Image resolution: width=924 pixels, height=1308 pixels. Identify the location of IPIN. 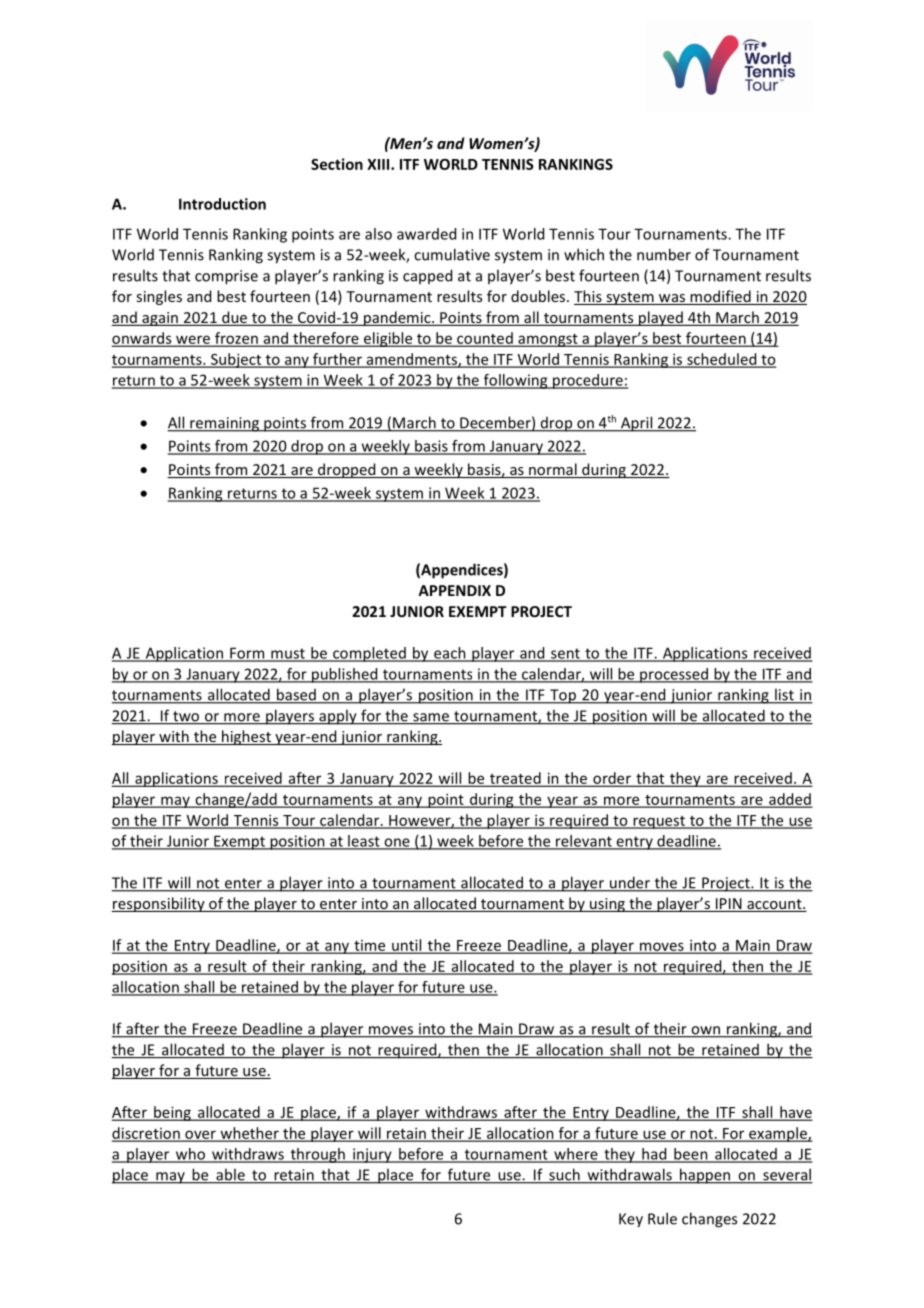
(728, 905).
